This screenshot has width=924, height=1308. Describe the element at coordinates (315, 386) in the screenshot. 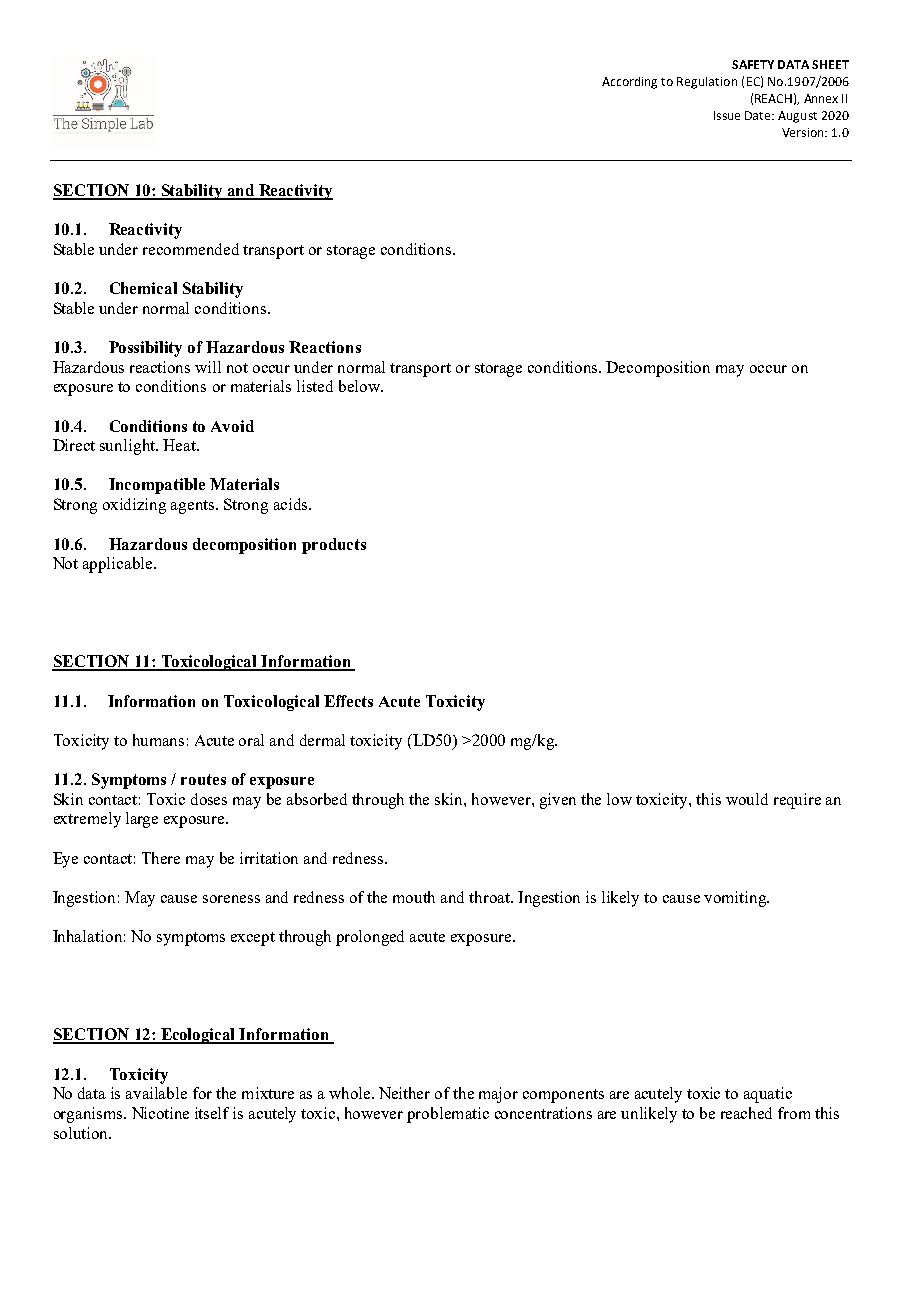

I see `listed` at that location.
